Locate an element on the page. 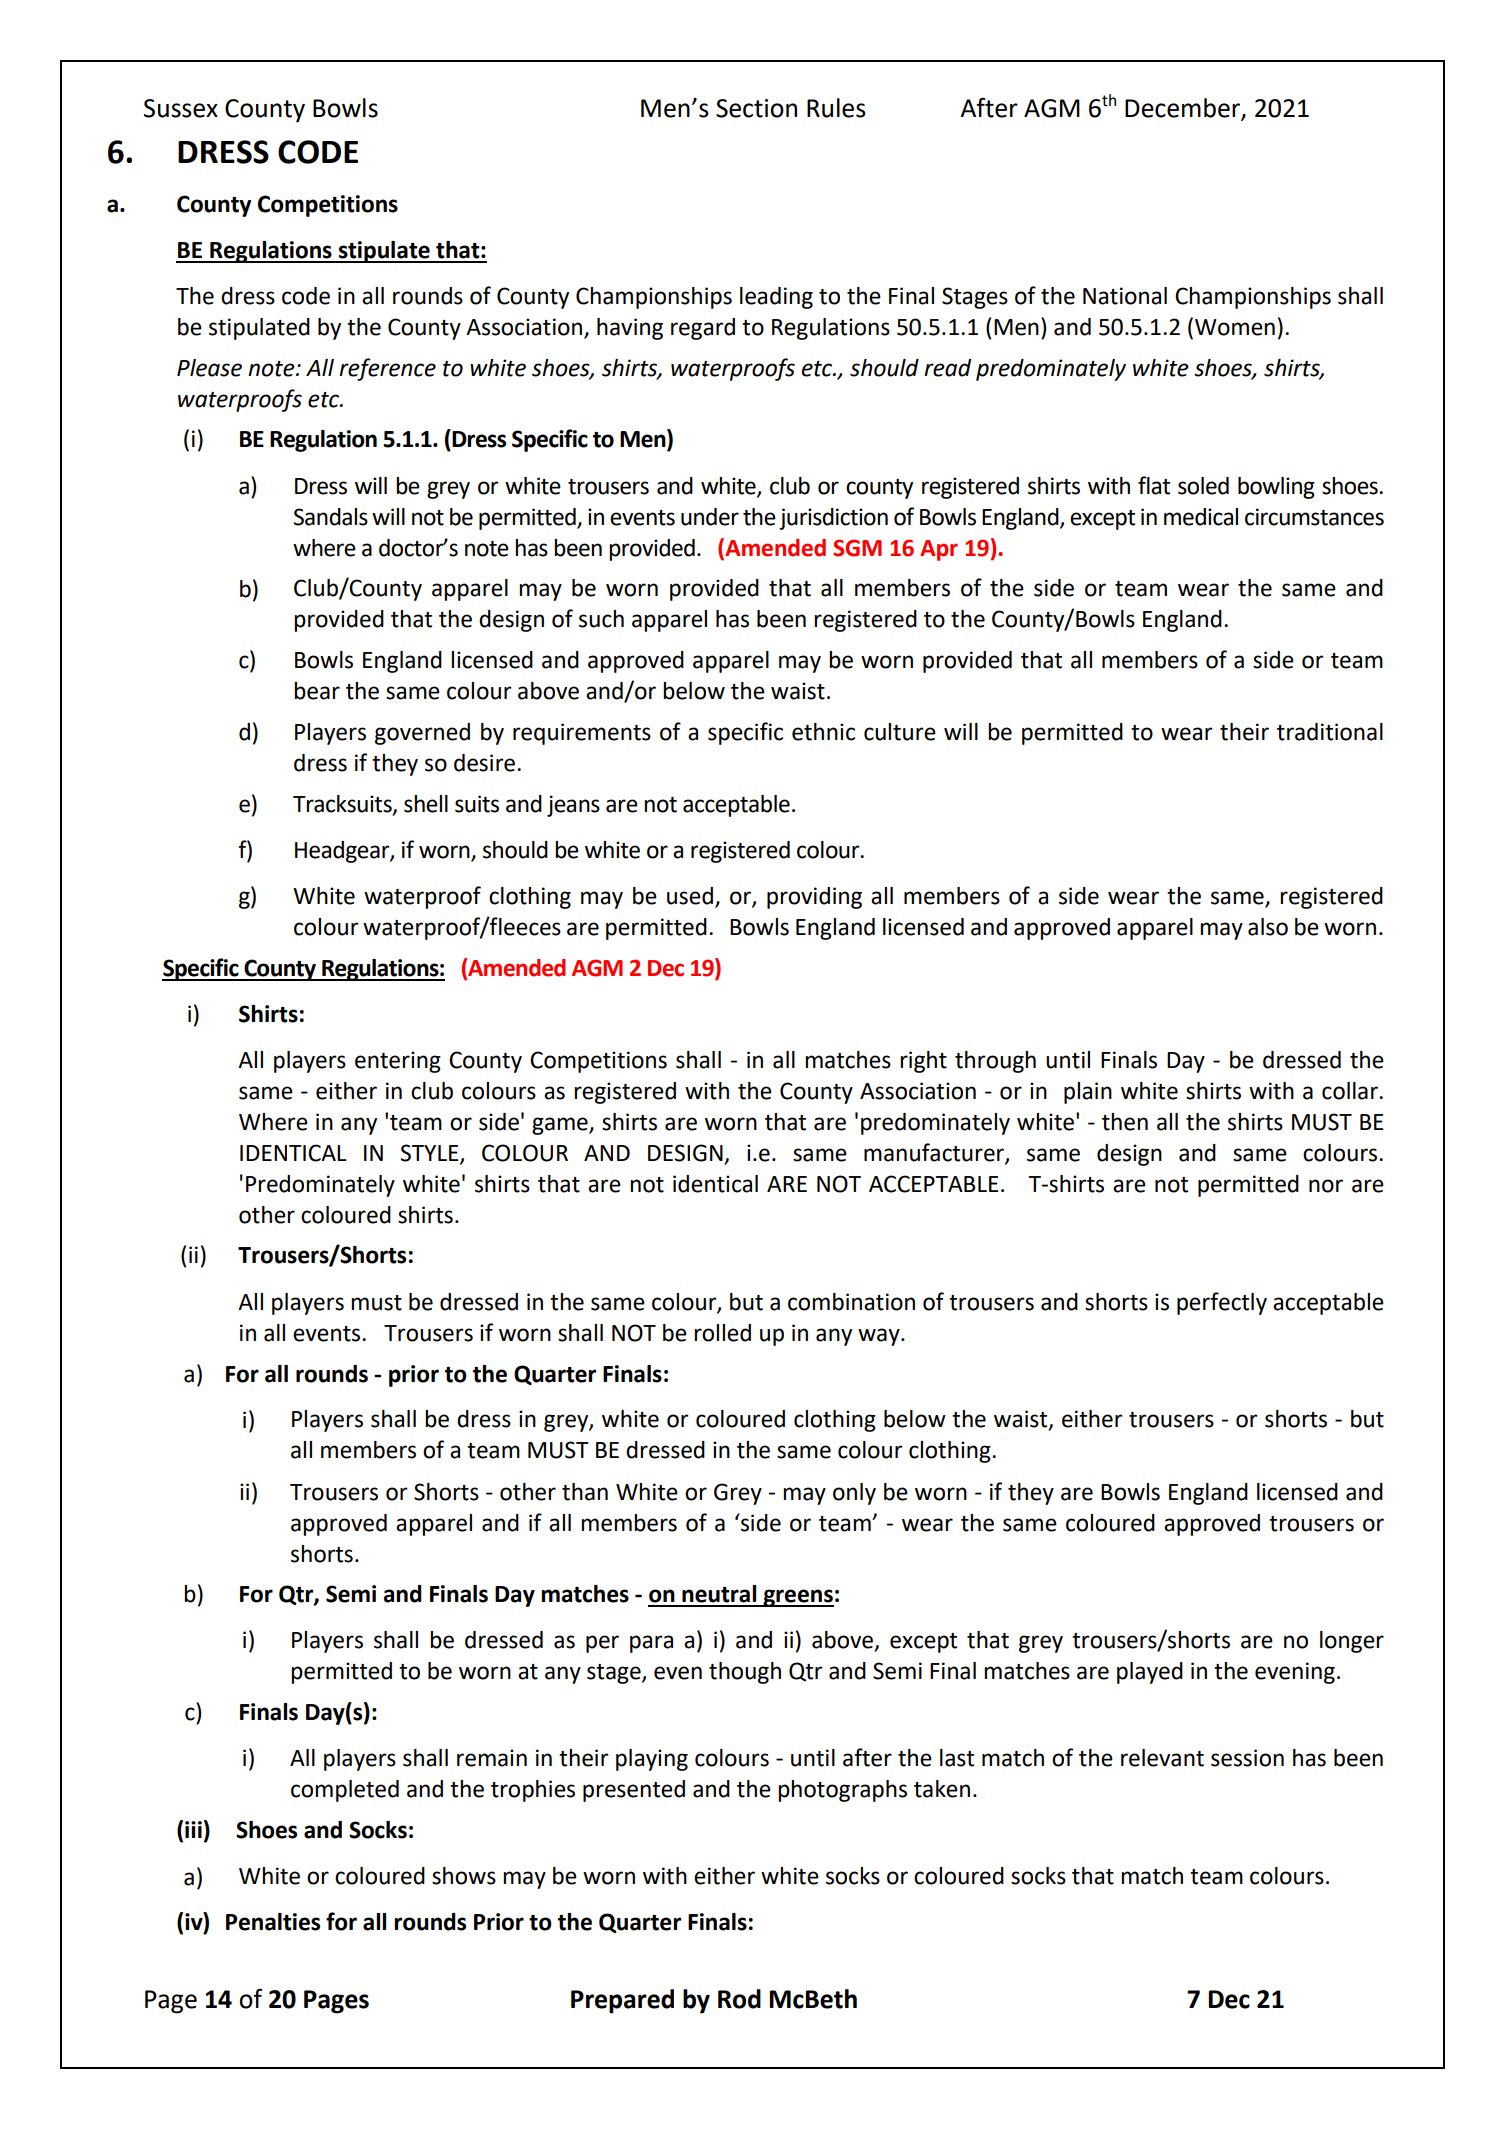 This image has height=2130, width=1505. SGM is located at coordinates (857, 548).
